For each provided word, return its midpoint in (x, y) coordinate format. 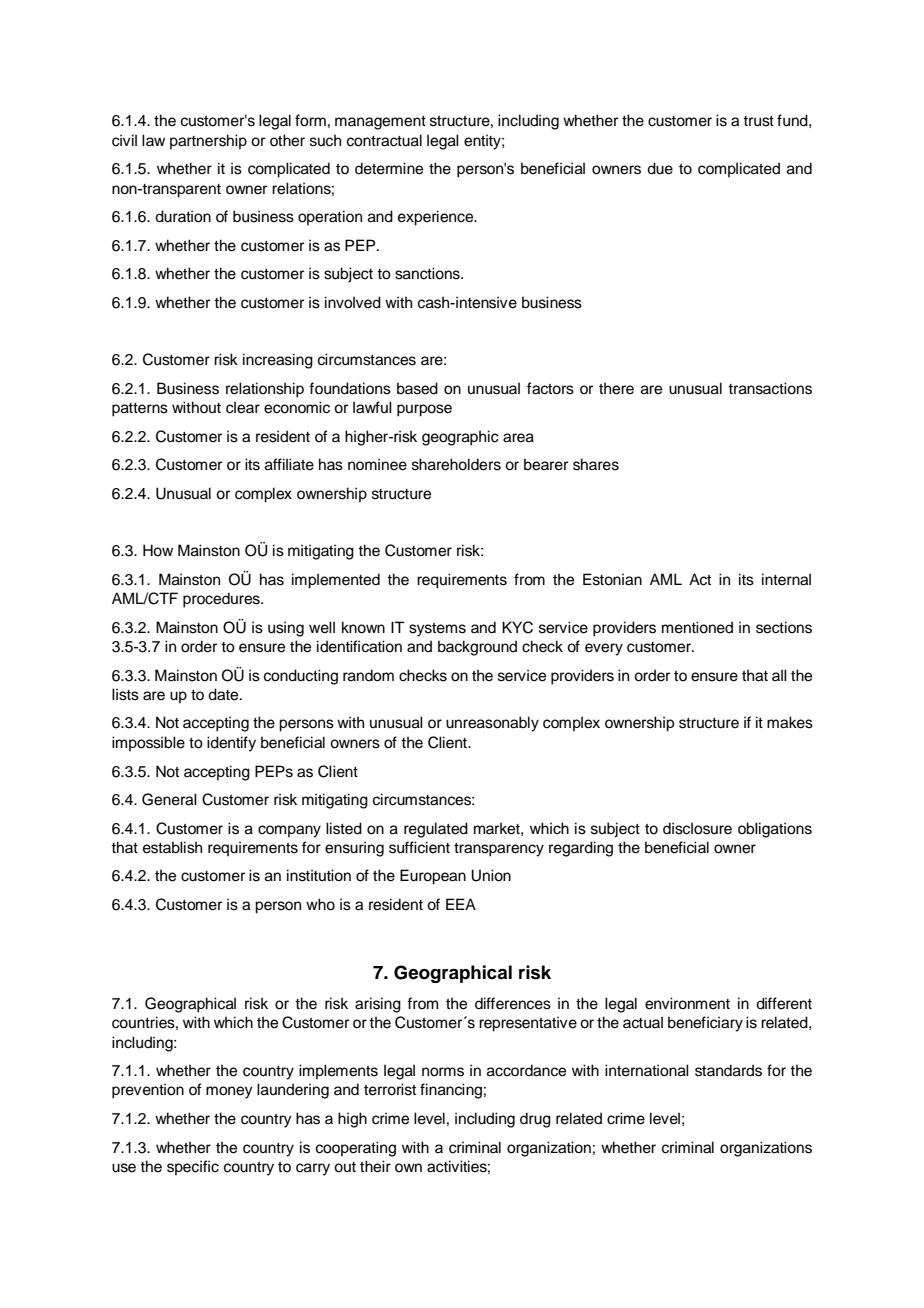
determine (389, 168)
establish (172, 847)
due (660, 168)
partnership (208, 141)
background (477, 648)
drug (535, 1120)
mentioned (697, 627)
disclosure (697, 828)
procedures (222, 600)
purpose (424, 410)
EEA (461, 904)
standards (728, 1070)
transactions (770, 388)
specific (193, 1167)
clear (243, 407)
